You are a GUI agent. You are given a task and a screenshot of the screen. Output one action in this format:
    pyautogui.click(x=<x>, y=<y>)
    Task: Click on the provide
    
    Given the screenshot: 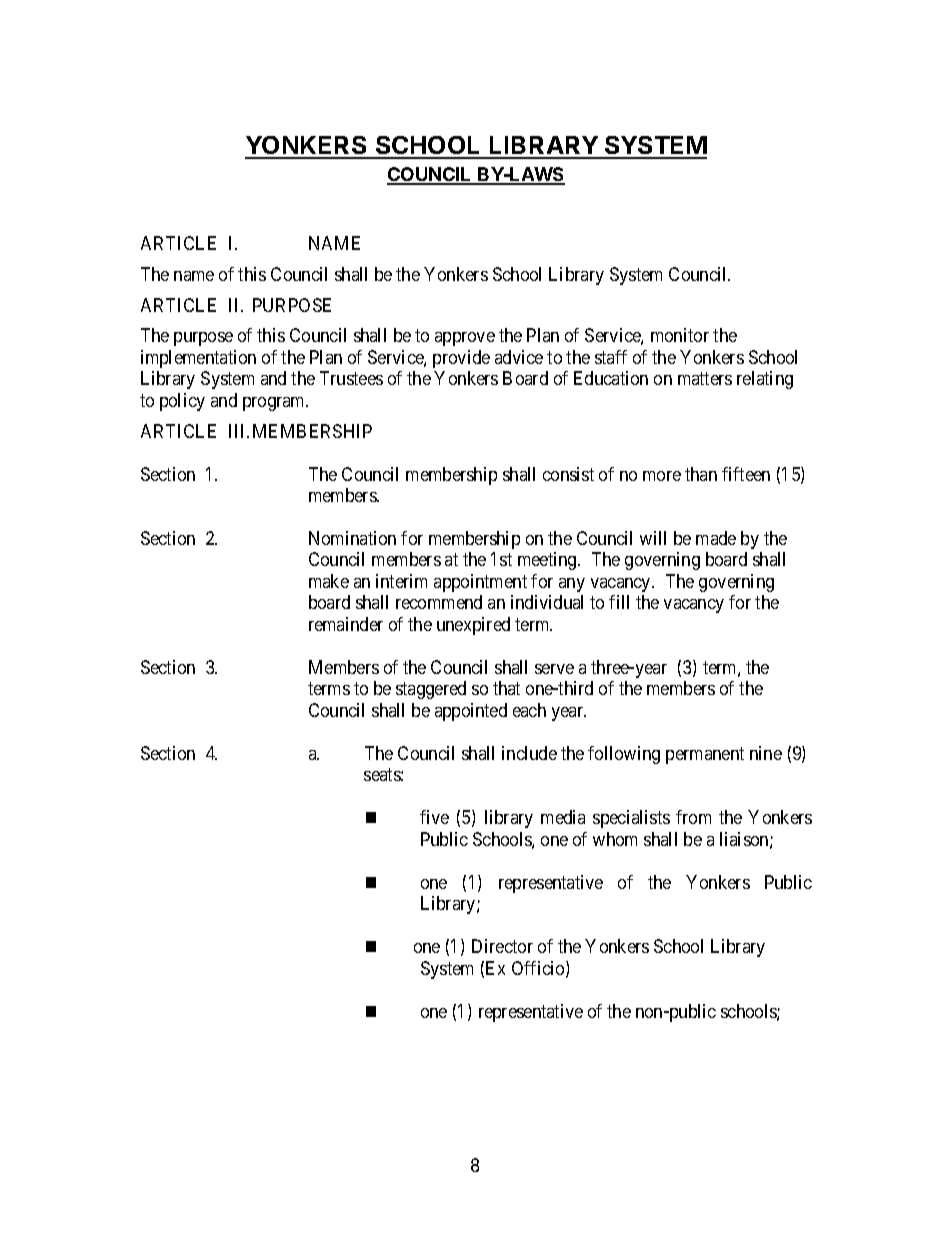 What is the action you would take?
    pyautogui.click(x=461, y=359)
